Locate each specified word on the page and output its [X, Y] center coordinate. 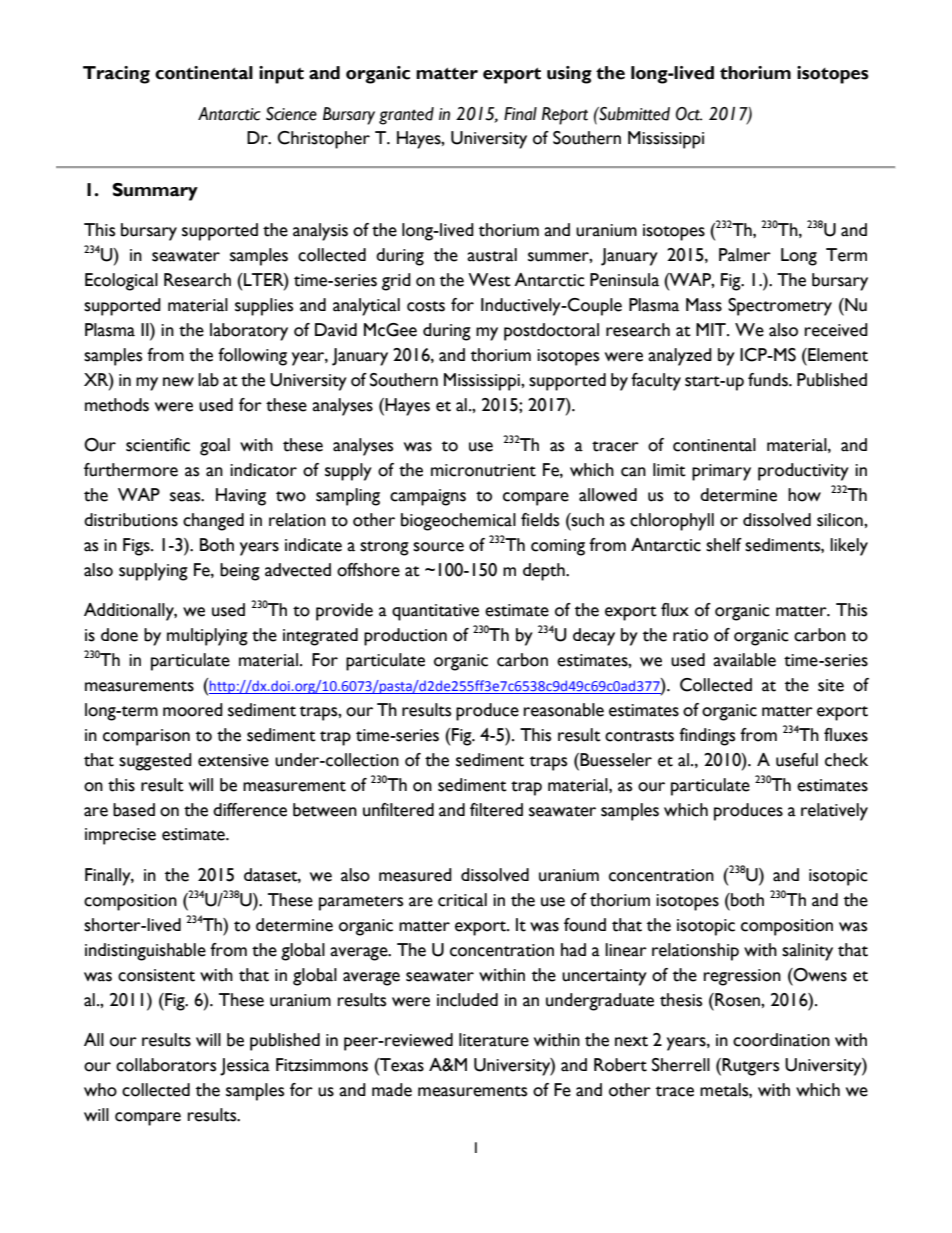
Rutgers [750, 1067]
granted [406, 116]
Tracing [116, 75]
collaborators [166, 1065]
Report [565, 116]
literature [494, 1040]
